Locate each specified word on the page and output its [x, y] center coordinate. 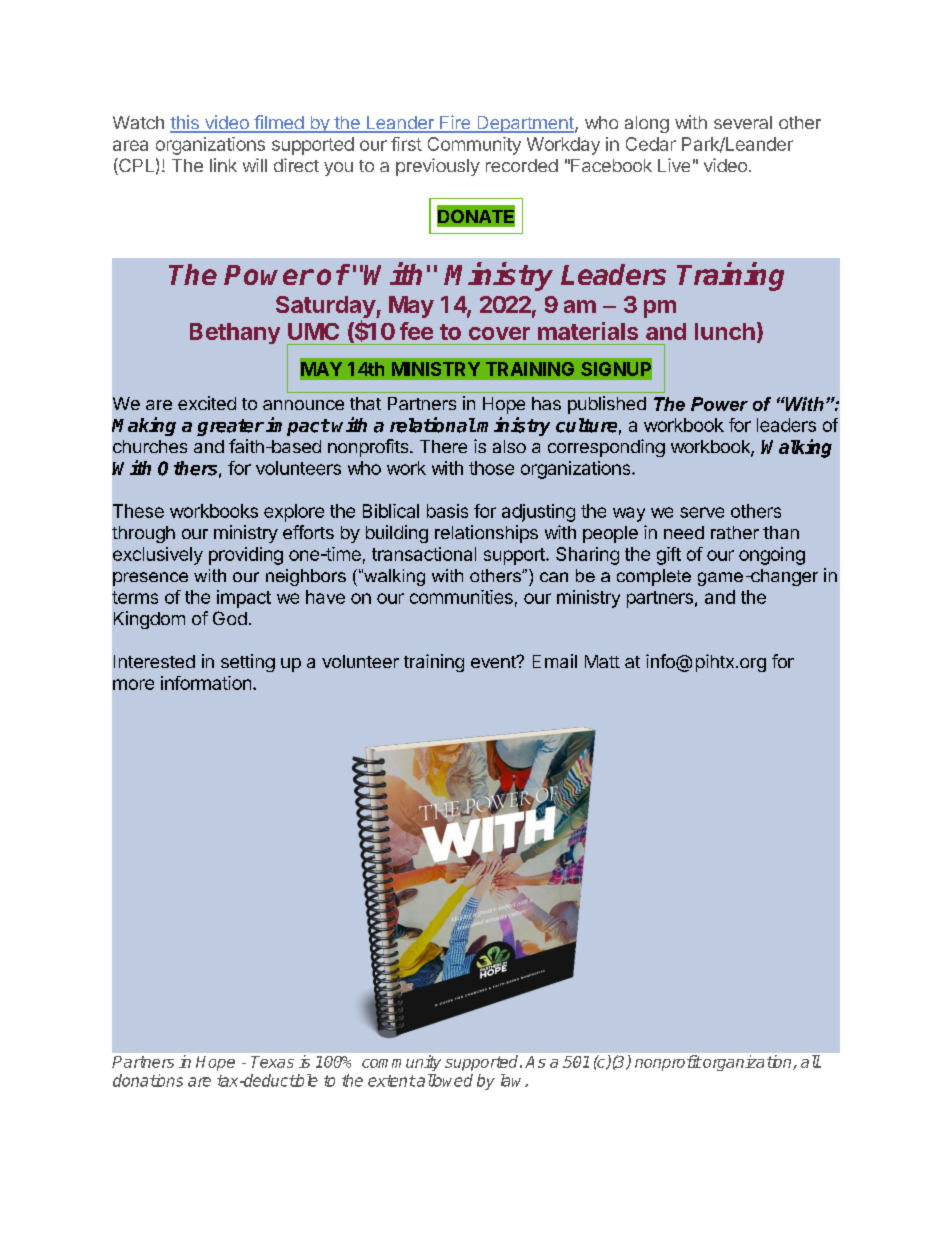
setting [248, 663]
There [443, 446]
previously [438, 167]
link [223, 165]
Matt [602, 661]
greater [230, 427]
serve [702, 512]
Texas [272, 1062]
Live [674, 165]
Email [555, 661]
